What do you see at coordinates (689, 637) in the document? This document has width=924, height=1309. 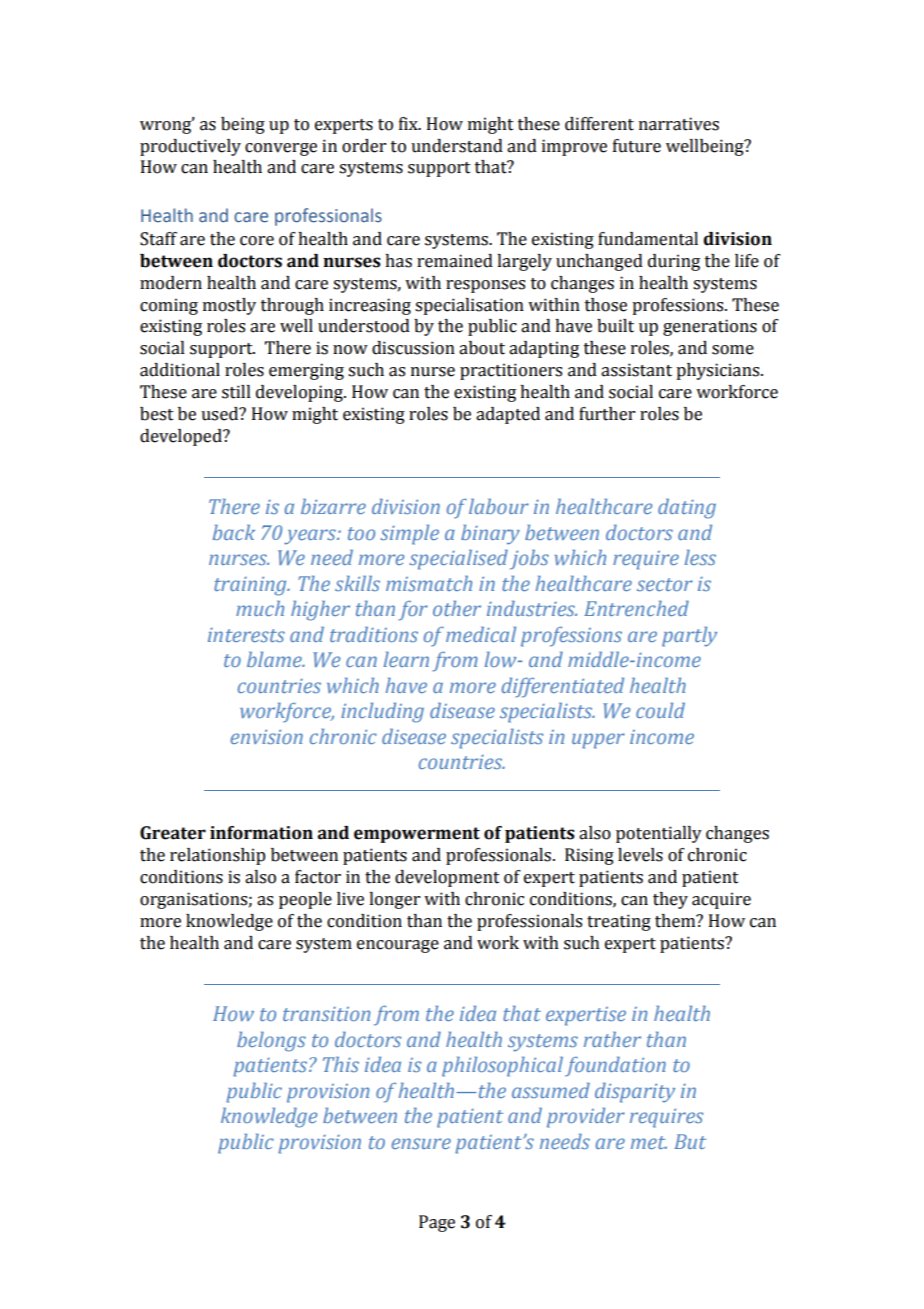 I see `partly` at bounding box center [689, 637].
